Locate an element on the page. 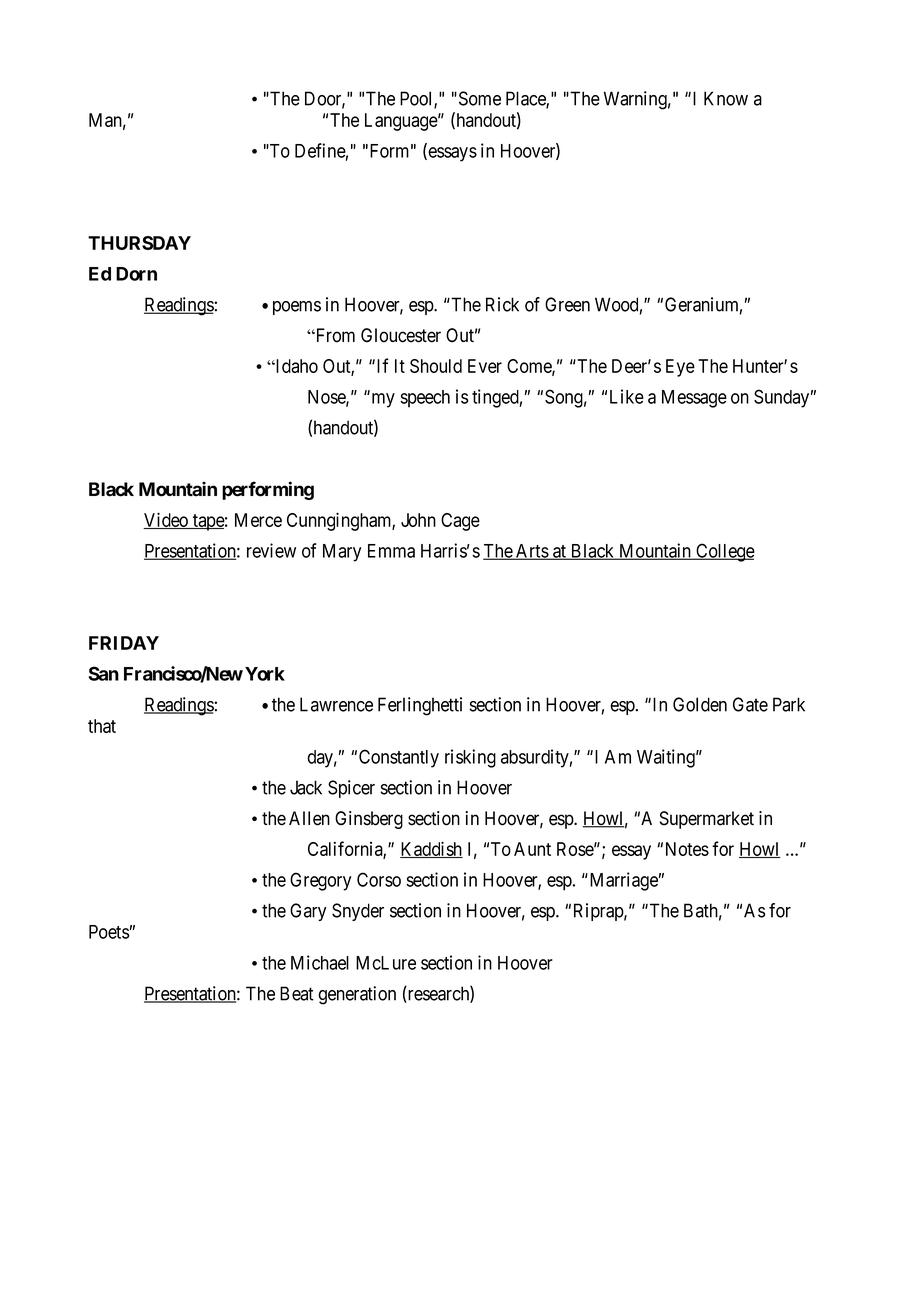 This image has width=924, height=1308. Poets is located at coordinates (109, 932).
